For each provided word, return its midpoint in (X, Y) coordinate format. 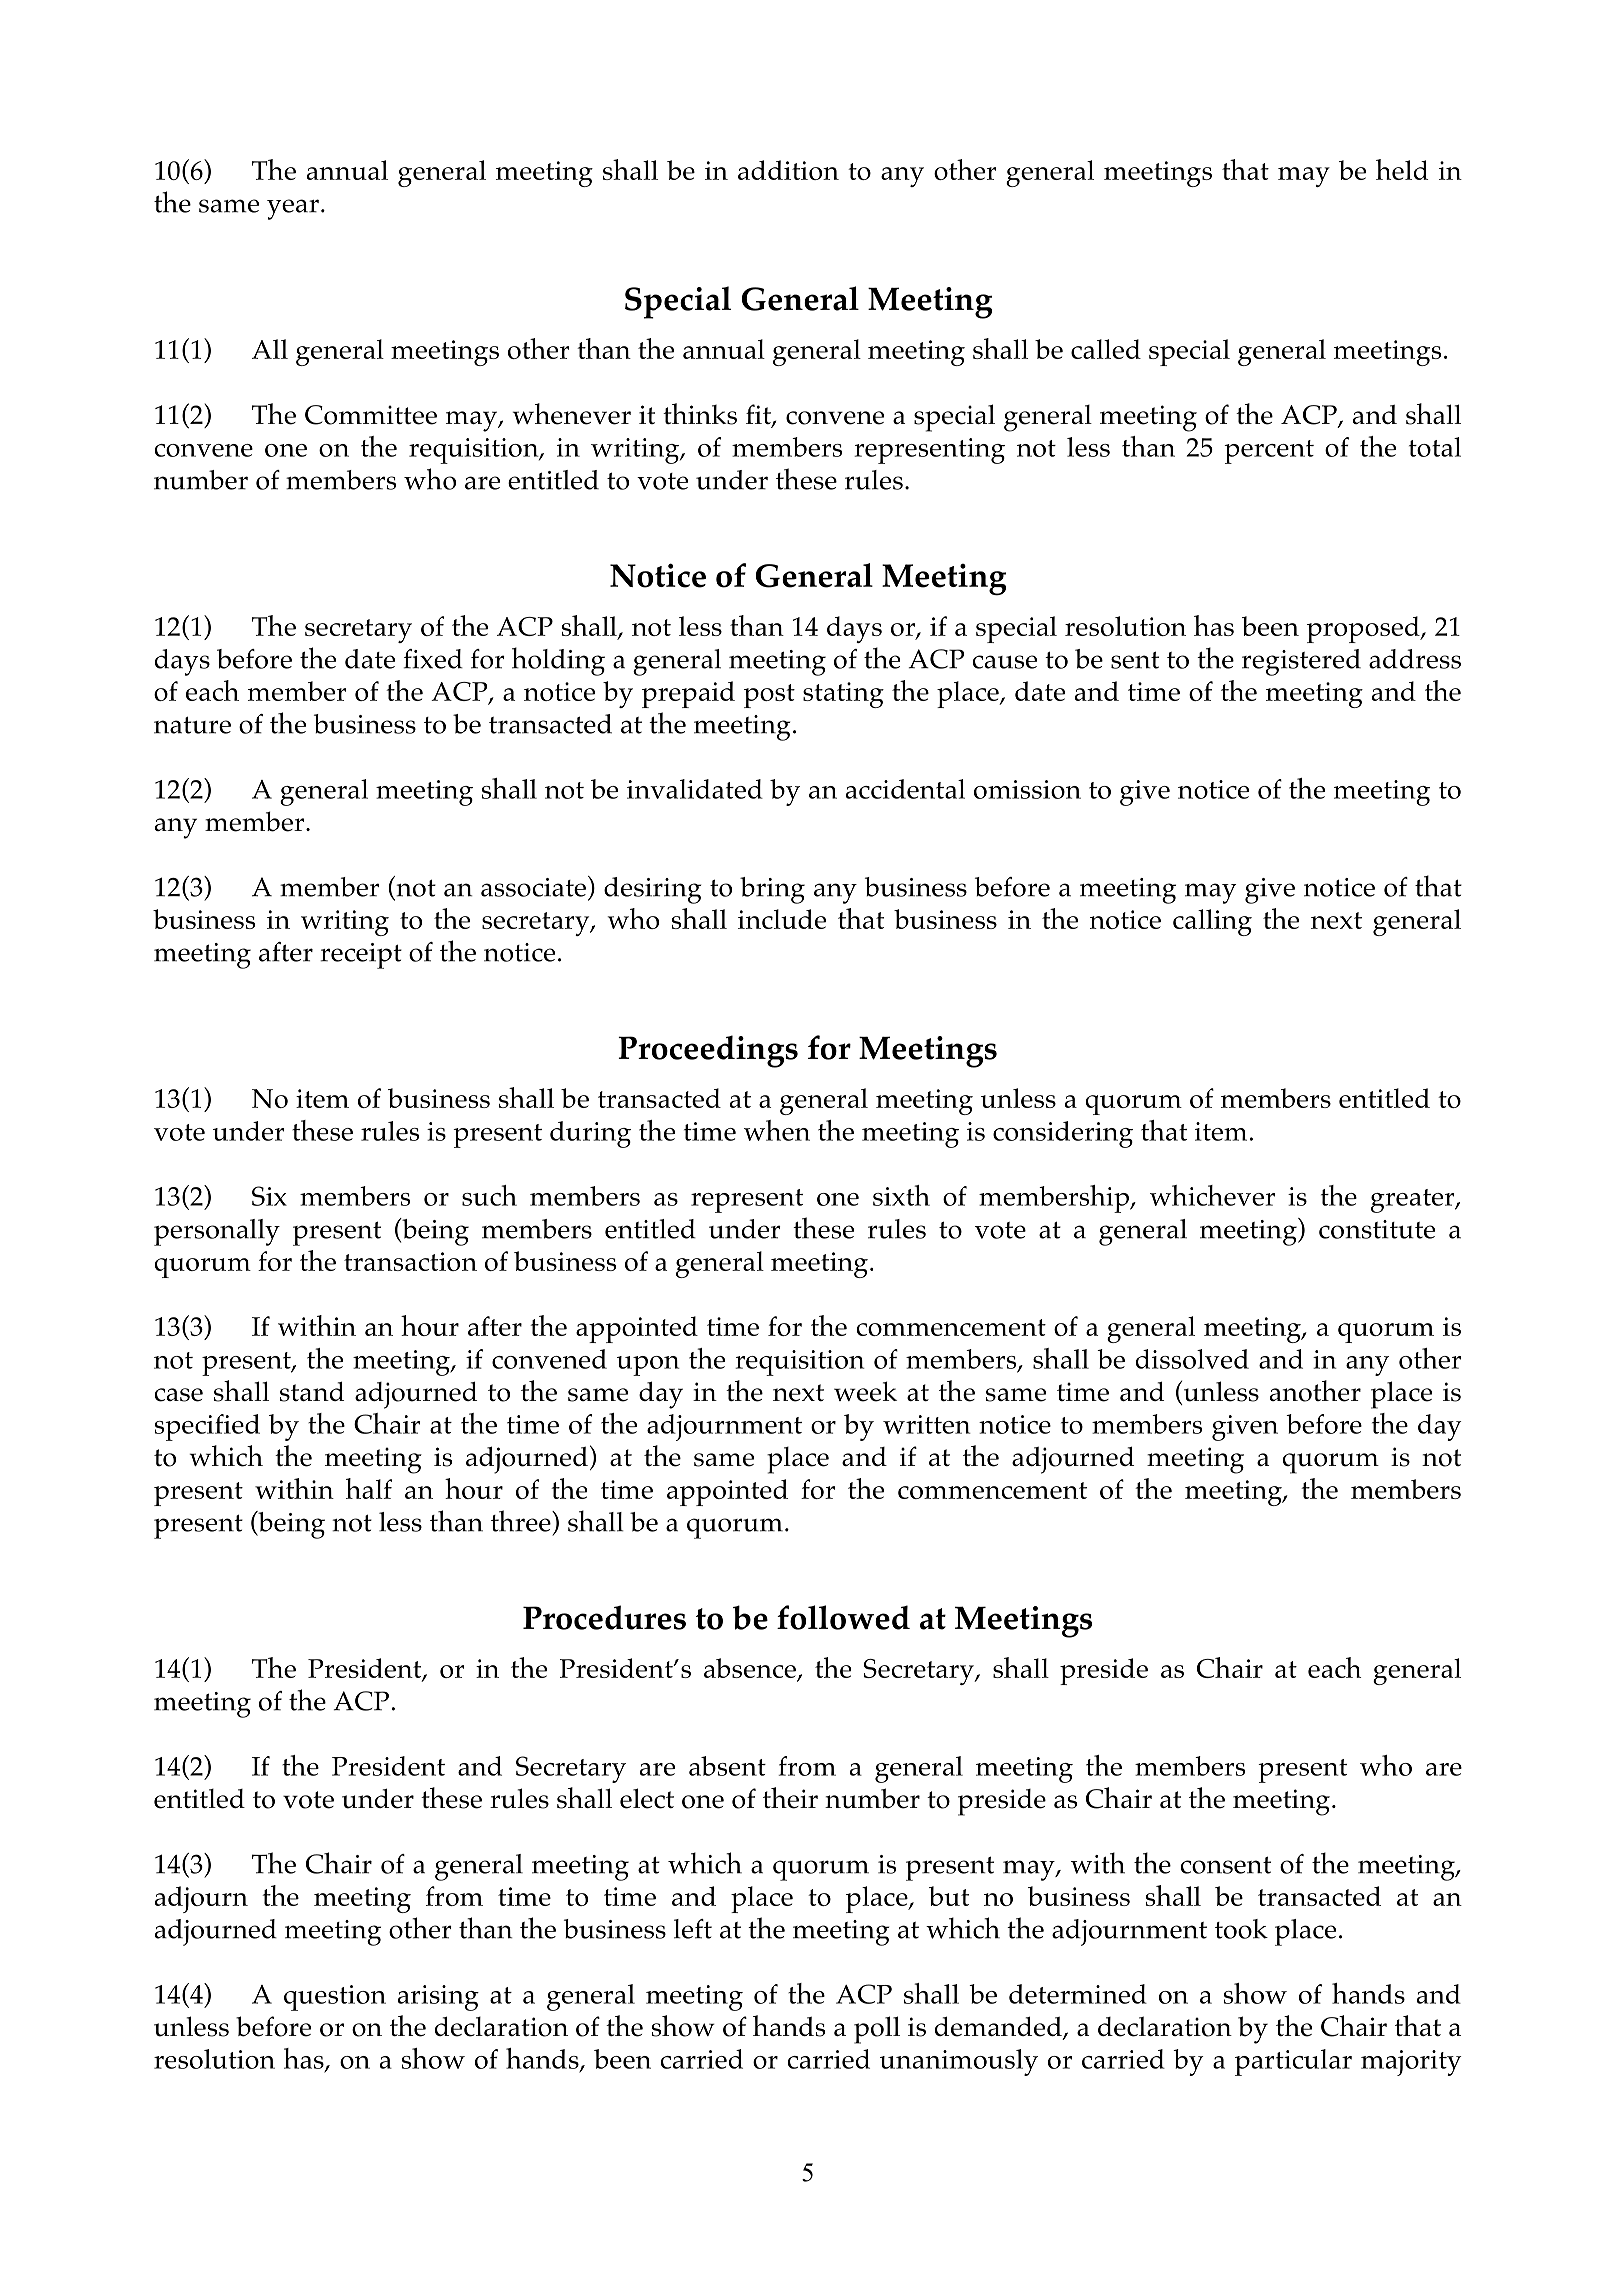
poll (877, 2030)
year (293, 209)
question (335, 1998)
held (1402, 169)
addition (788, 170)
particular (1293, 2062)
